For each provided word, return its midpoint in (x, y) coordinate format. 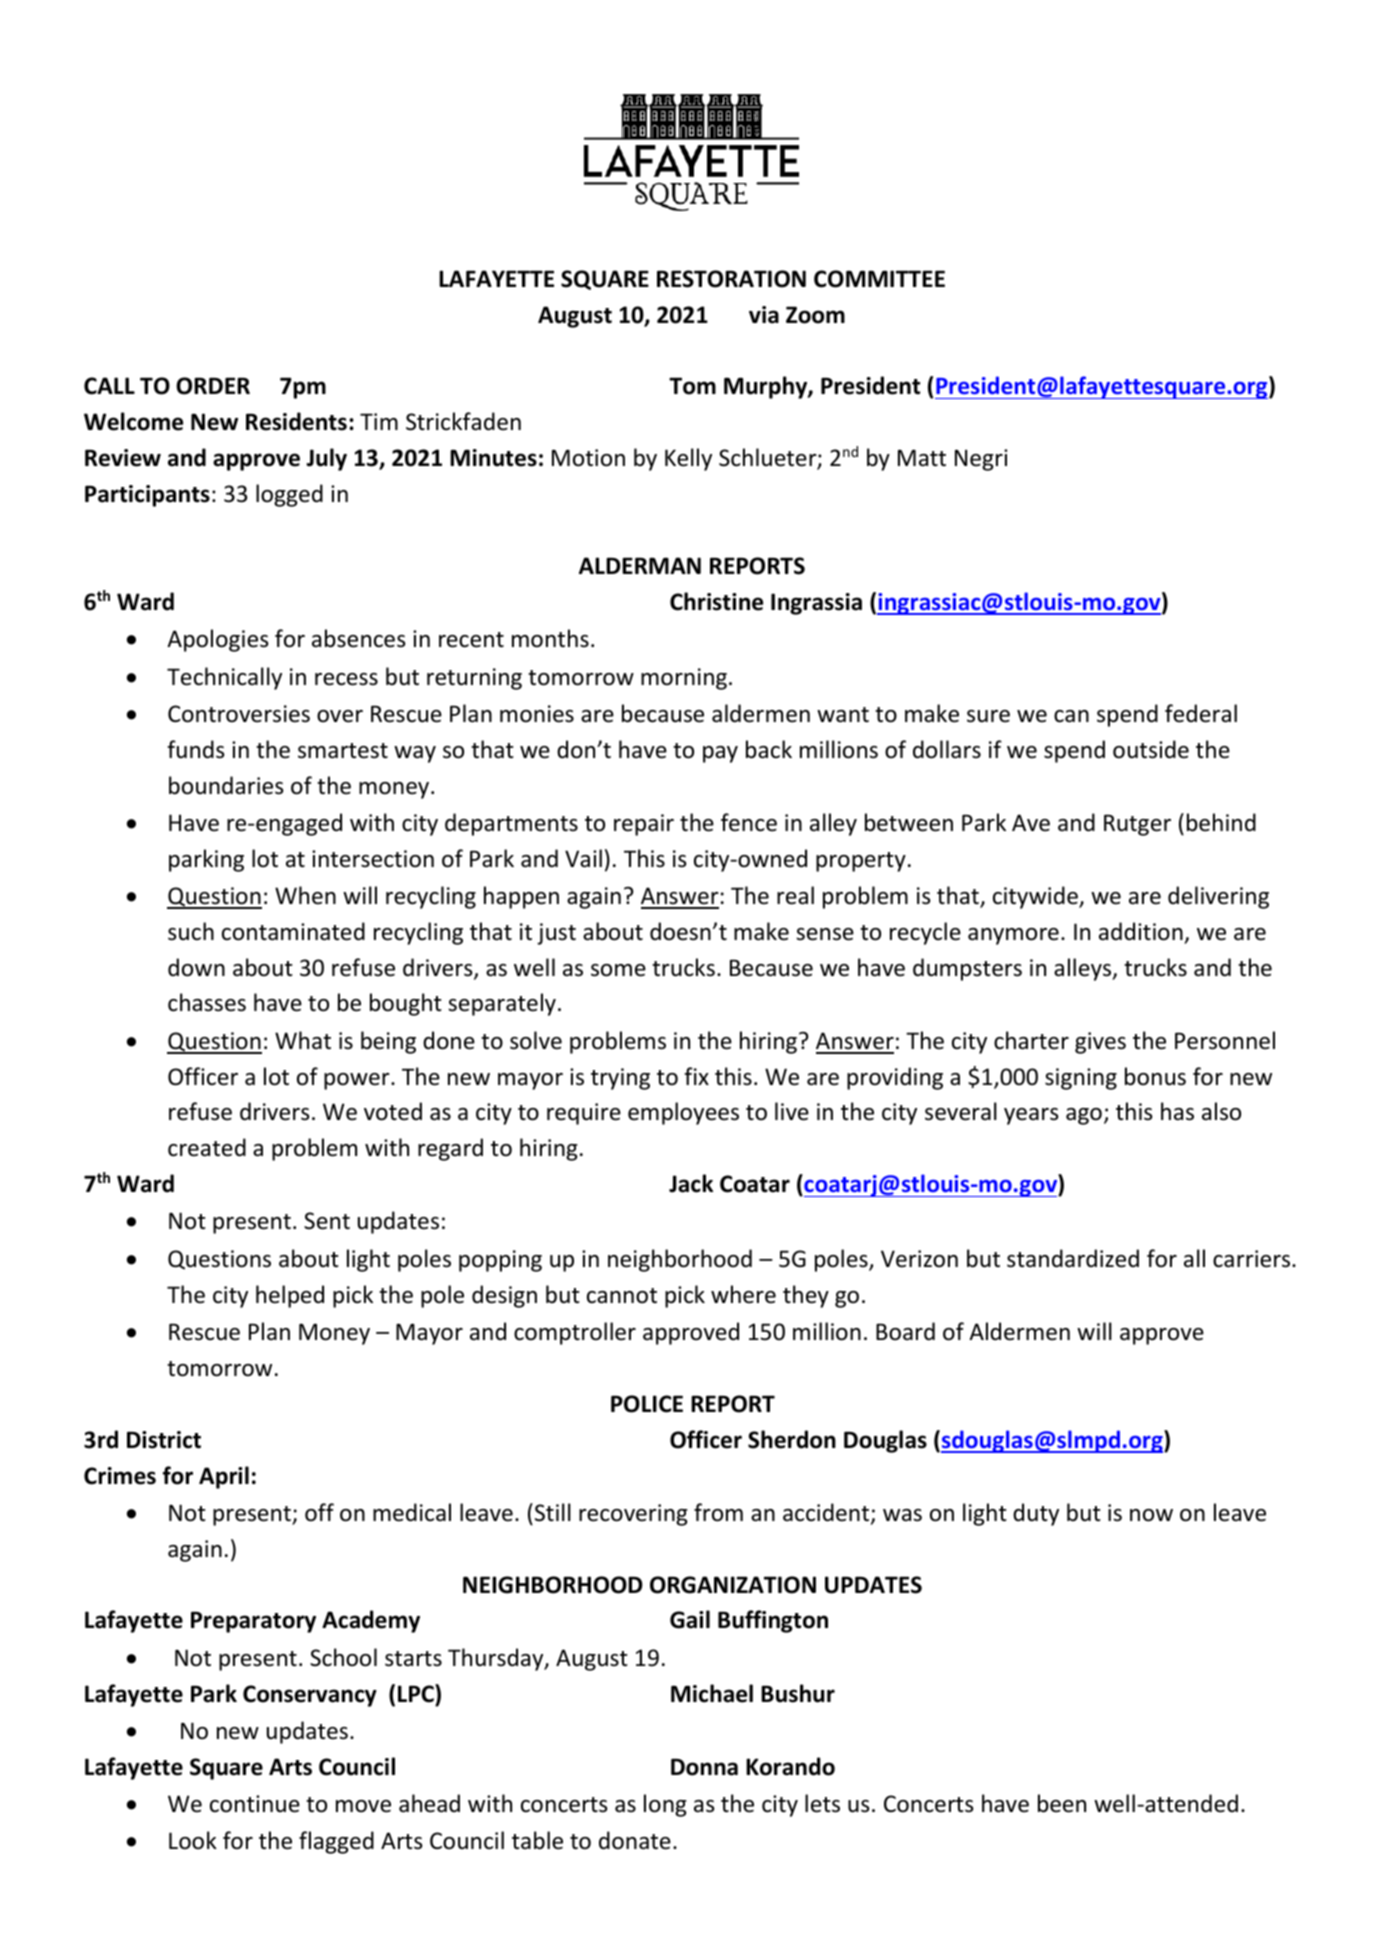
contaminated (293, 931)
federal (1201, 713)
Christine (716, 601)
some (618, 970)
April (224, 1477)
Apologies (217, 640)
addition (1141, 931)
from (718, 1512)
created (207, 1147)
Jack (691, 1183)
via (764, 315)
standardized (1073, 1258)
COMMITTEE (879, 279)
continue (255, 1804)
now (1151, 1515)
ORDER (213, 386)
